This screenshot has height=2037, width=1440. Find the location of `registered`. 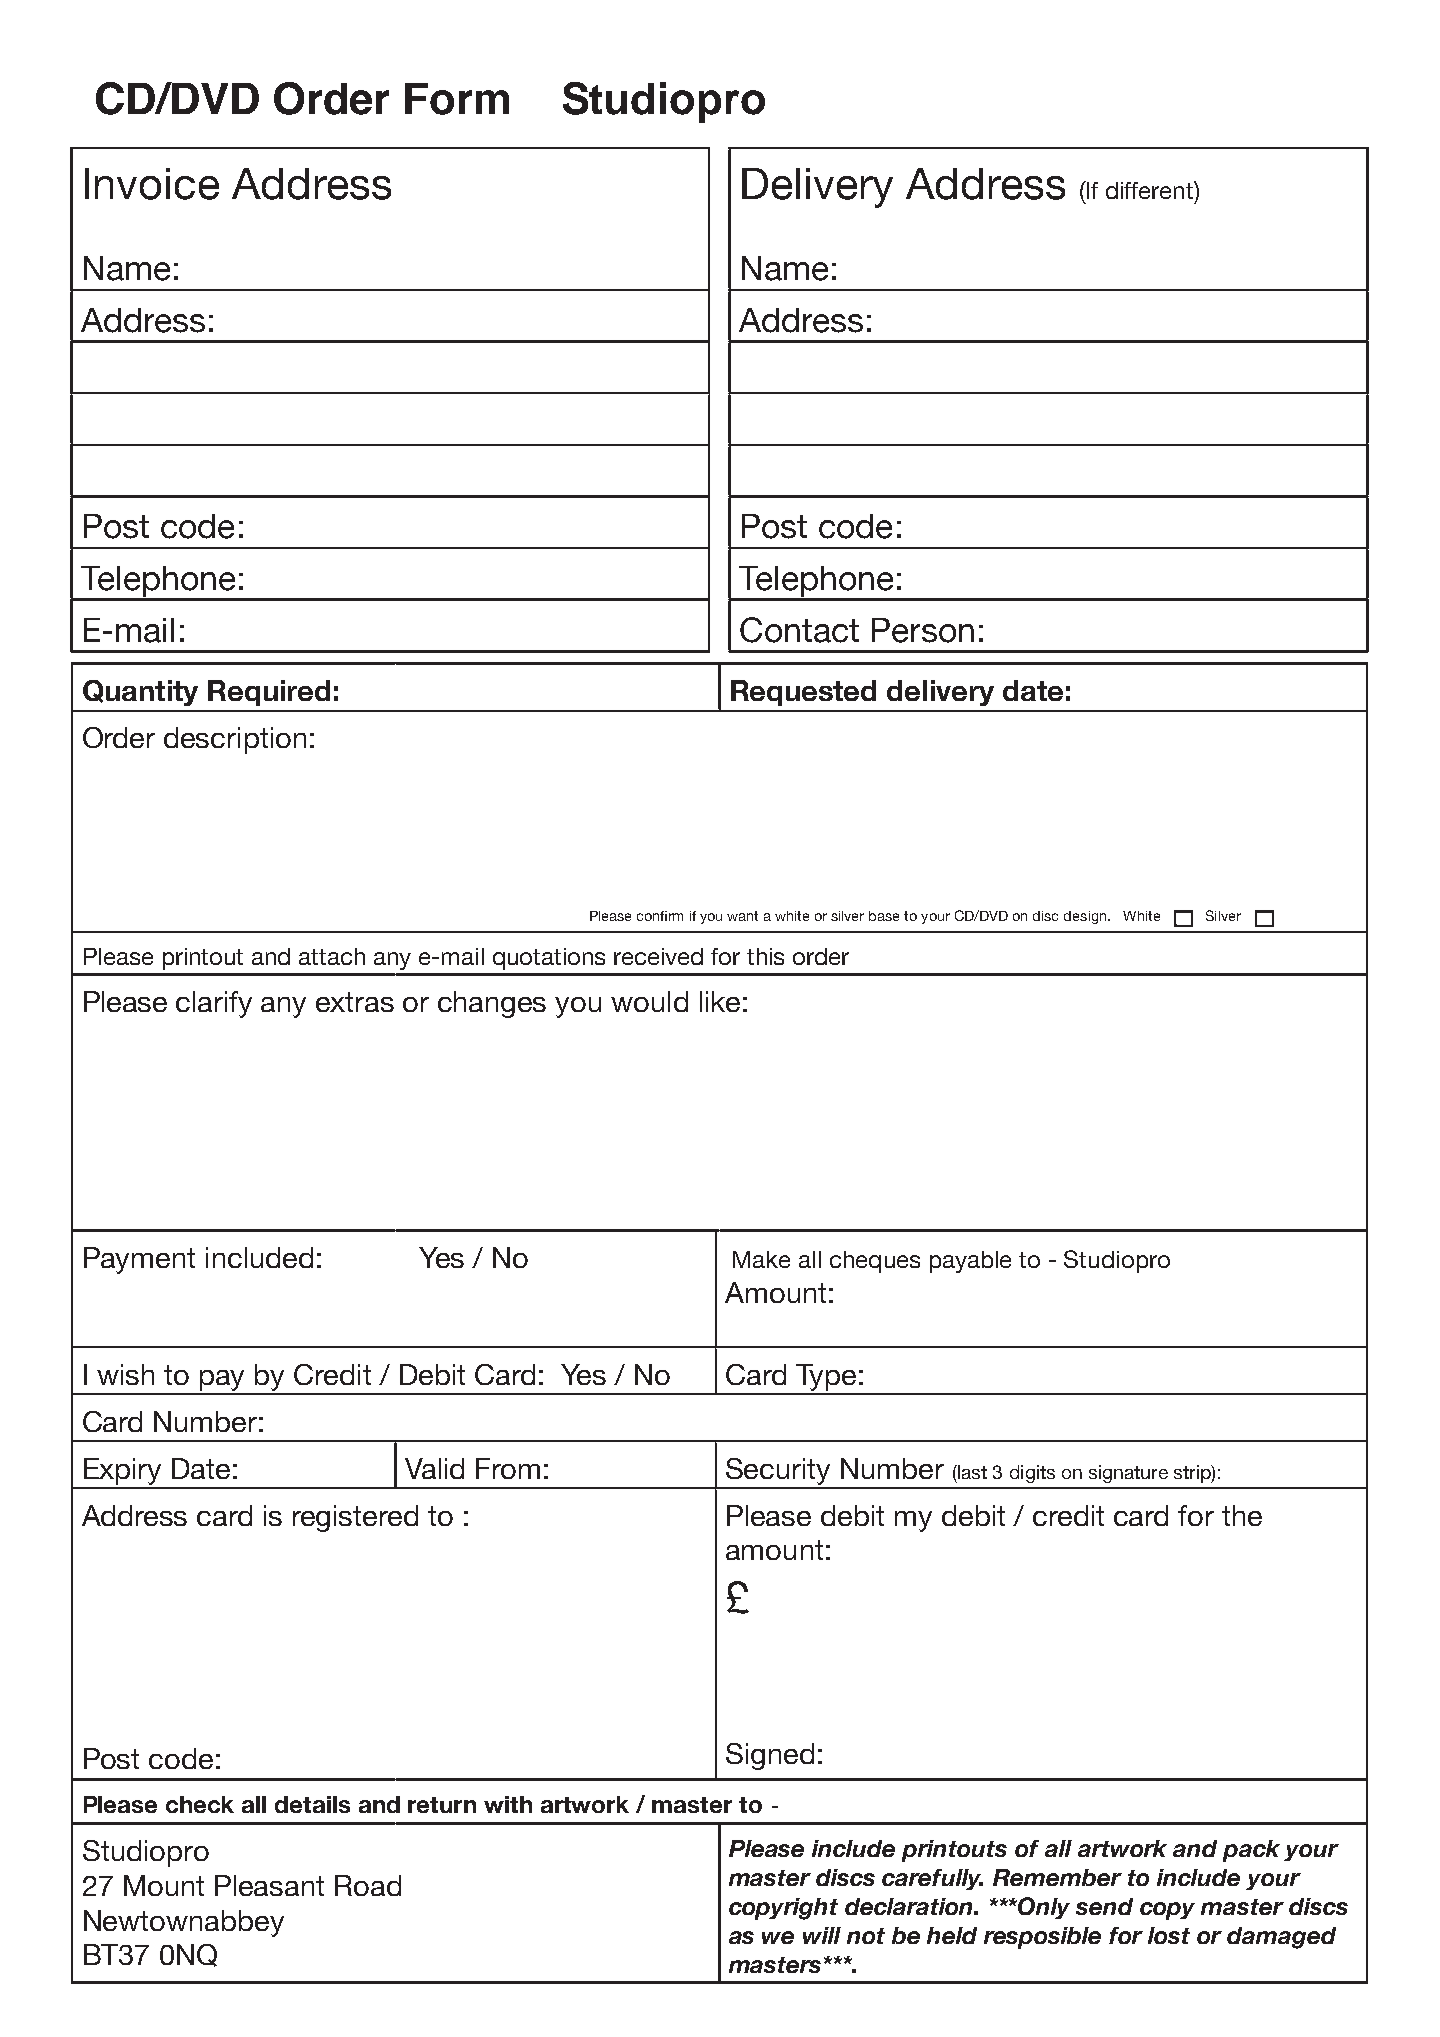

registered is located at coordinates (355, 1518).
